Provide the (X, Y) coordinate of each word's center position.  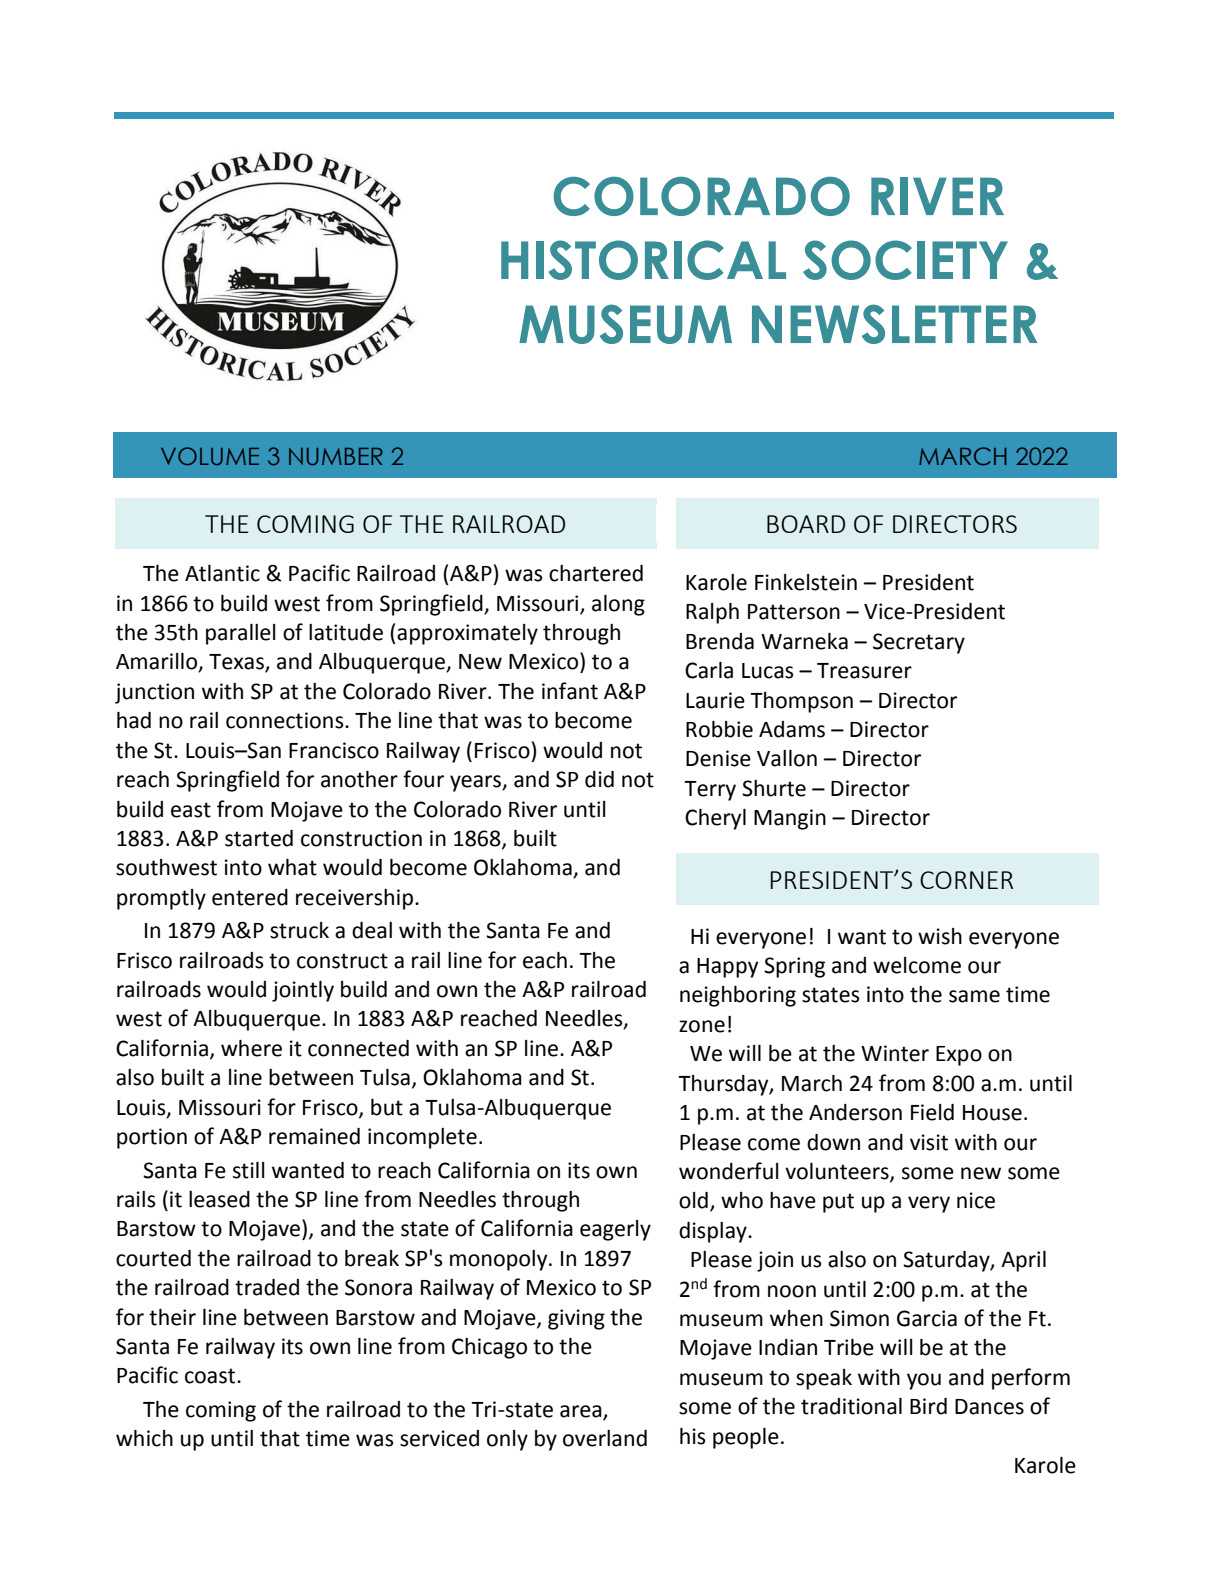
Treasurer (864, 671)
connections (286, 720)
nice (976, 1200)
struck (299, 930)
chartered (596, 573)
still (249, 1170)
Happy (727, 968)
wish (940, 936)
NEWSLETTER (894, 324)
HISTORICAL (643, 260)
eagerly (615, 1230)
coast (211, 1376)
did (599, 779)
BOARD (806, 524)
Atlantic (222, 573)
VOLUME (210, 456)
